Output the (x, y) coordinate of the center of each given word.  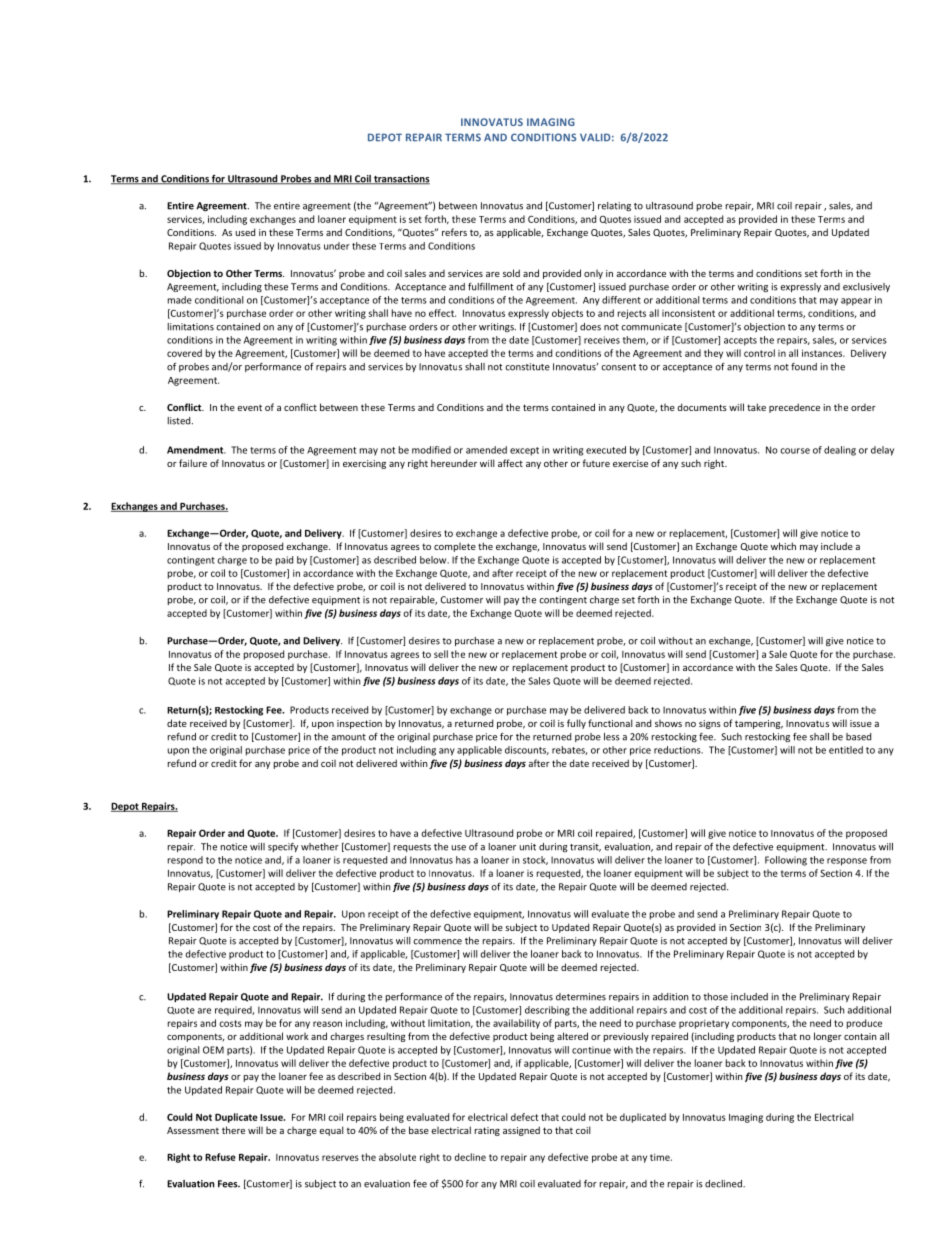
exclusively (866, 287)
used (245, 232)
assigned (521, 1131)
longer (828, 1037)
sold (511, 273)
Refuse (220, 1157)
